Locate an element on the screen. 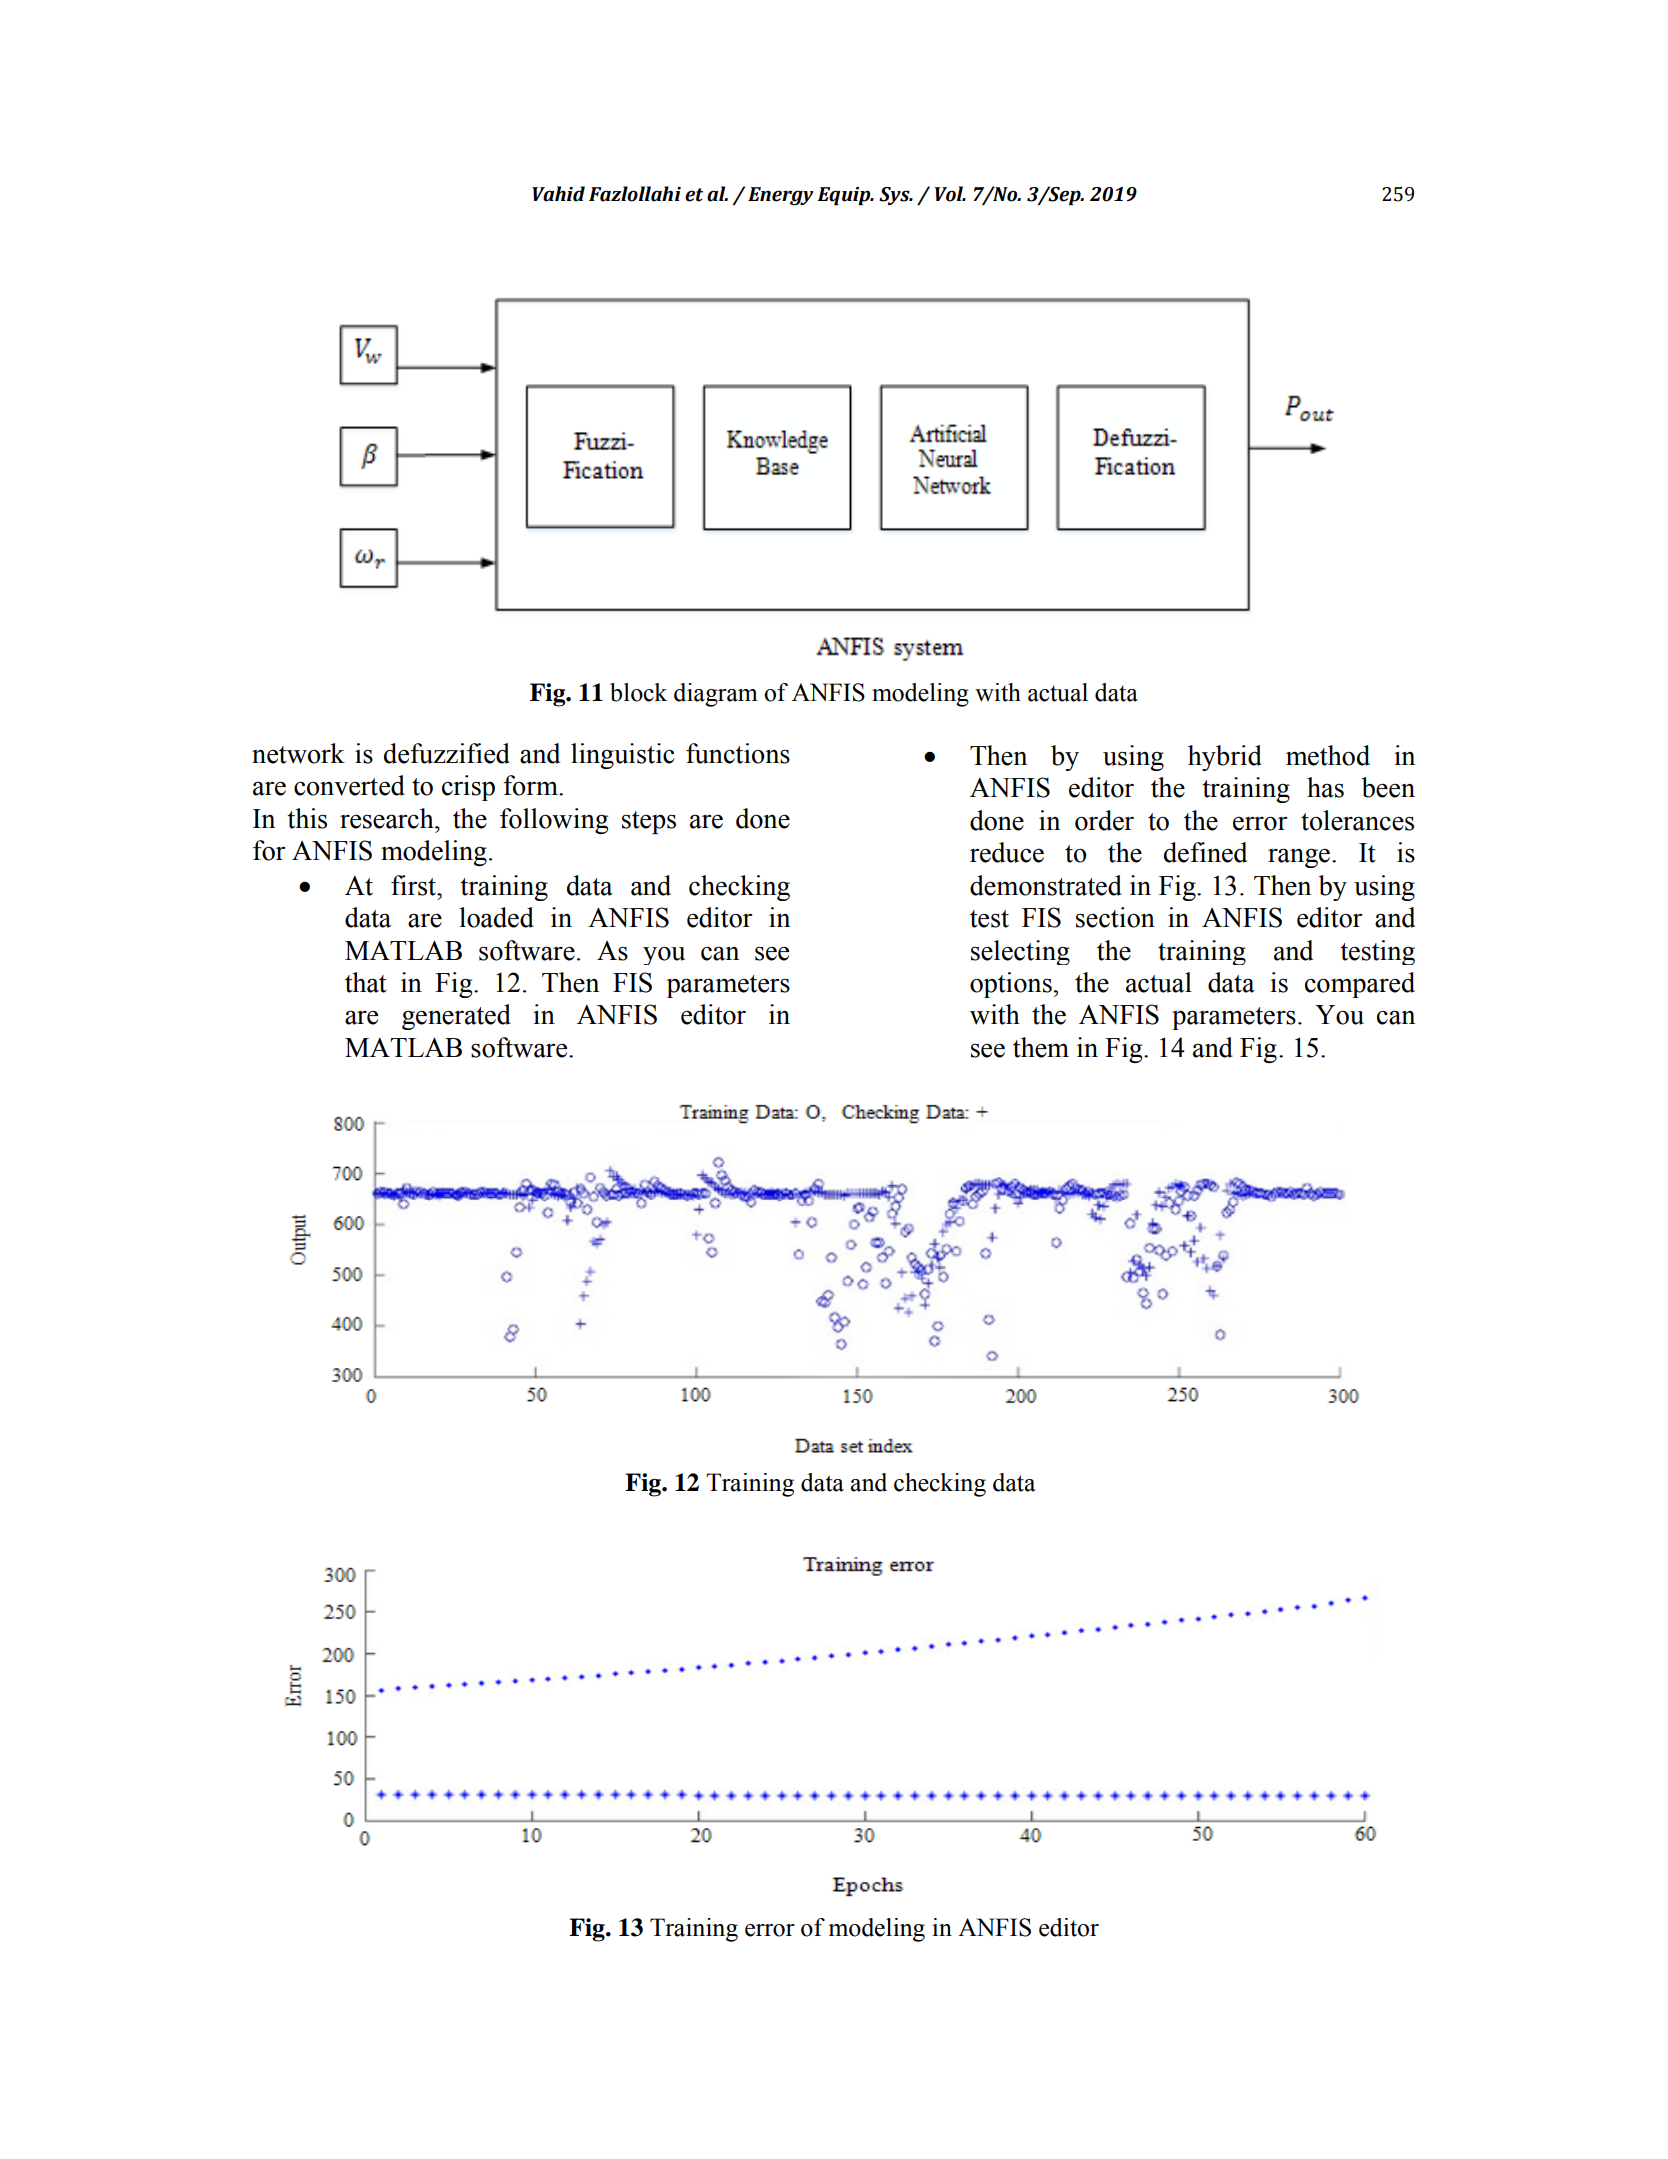 This screenshot has width=1668, height=2159. generated is located at coordinates (456, 1017).
